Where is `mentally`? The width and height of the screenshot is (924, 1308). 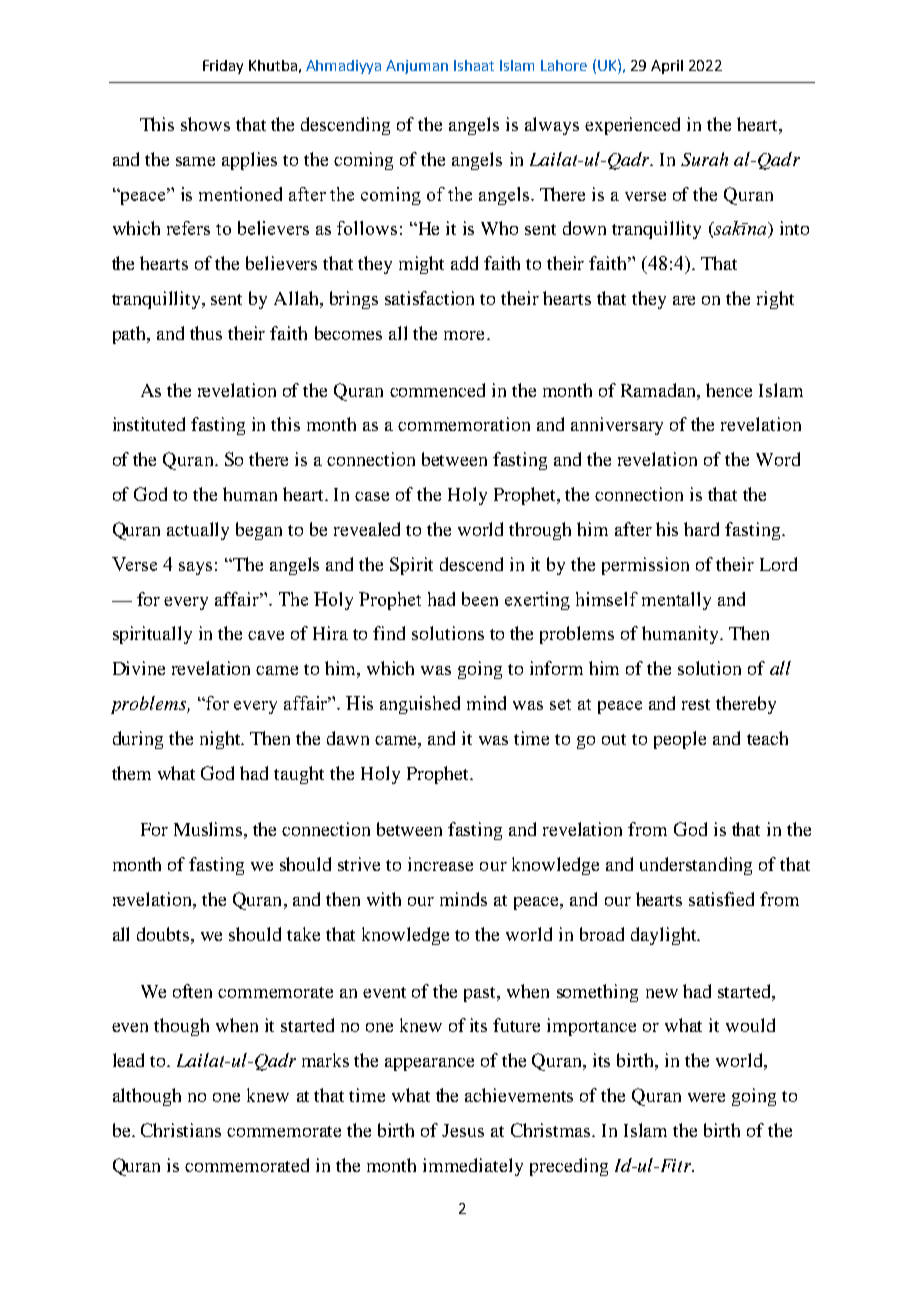 mentally is located at coordinates (676, 601).
